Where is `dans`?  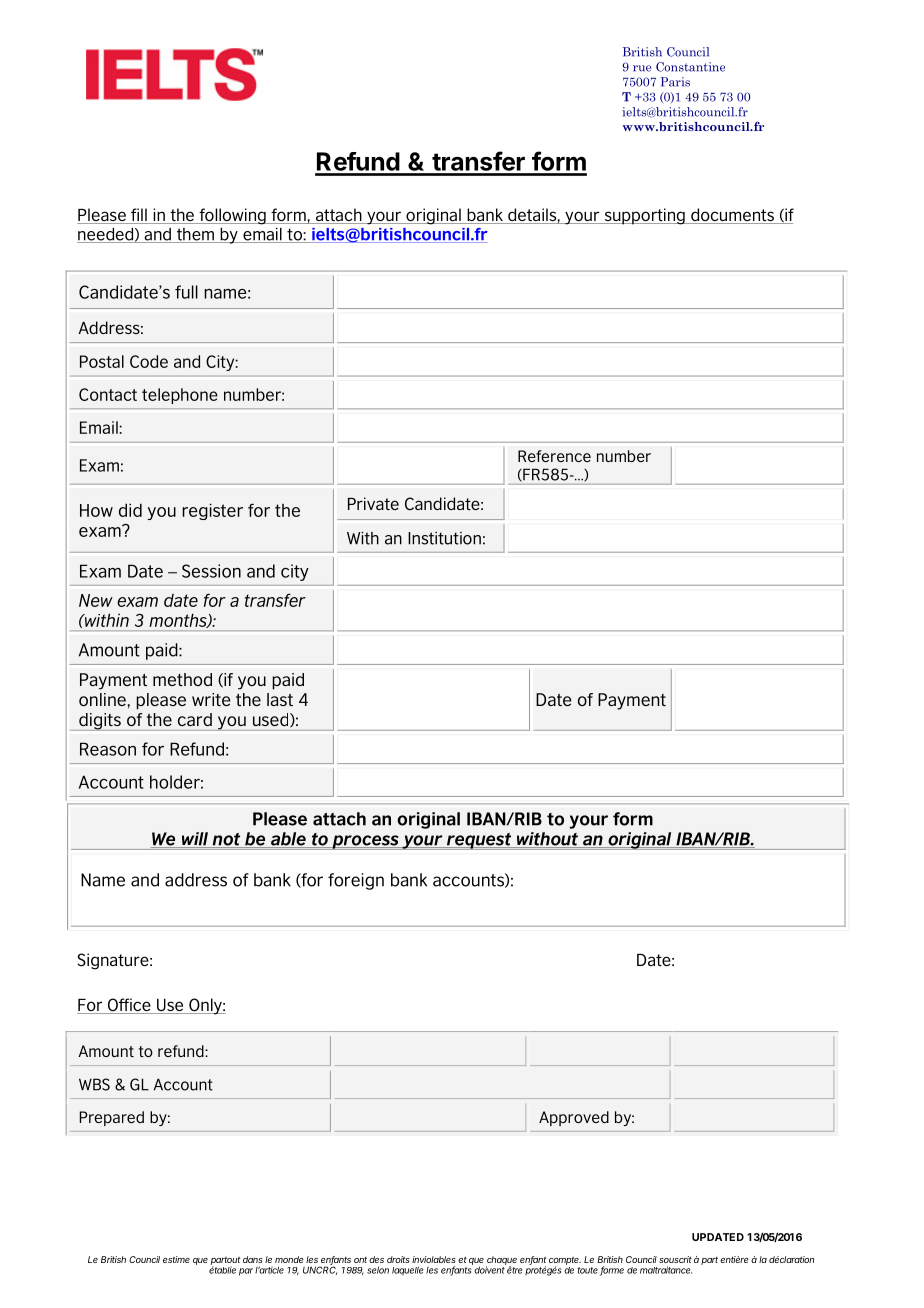
dans is located at coordinates (253, 1259).
